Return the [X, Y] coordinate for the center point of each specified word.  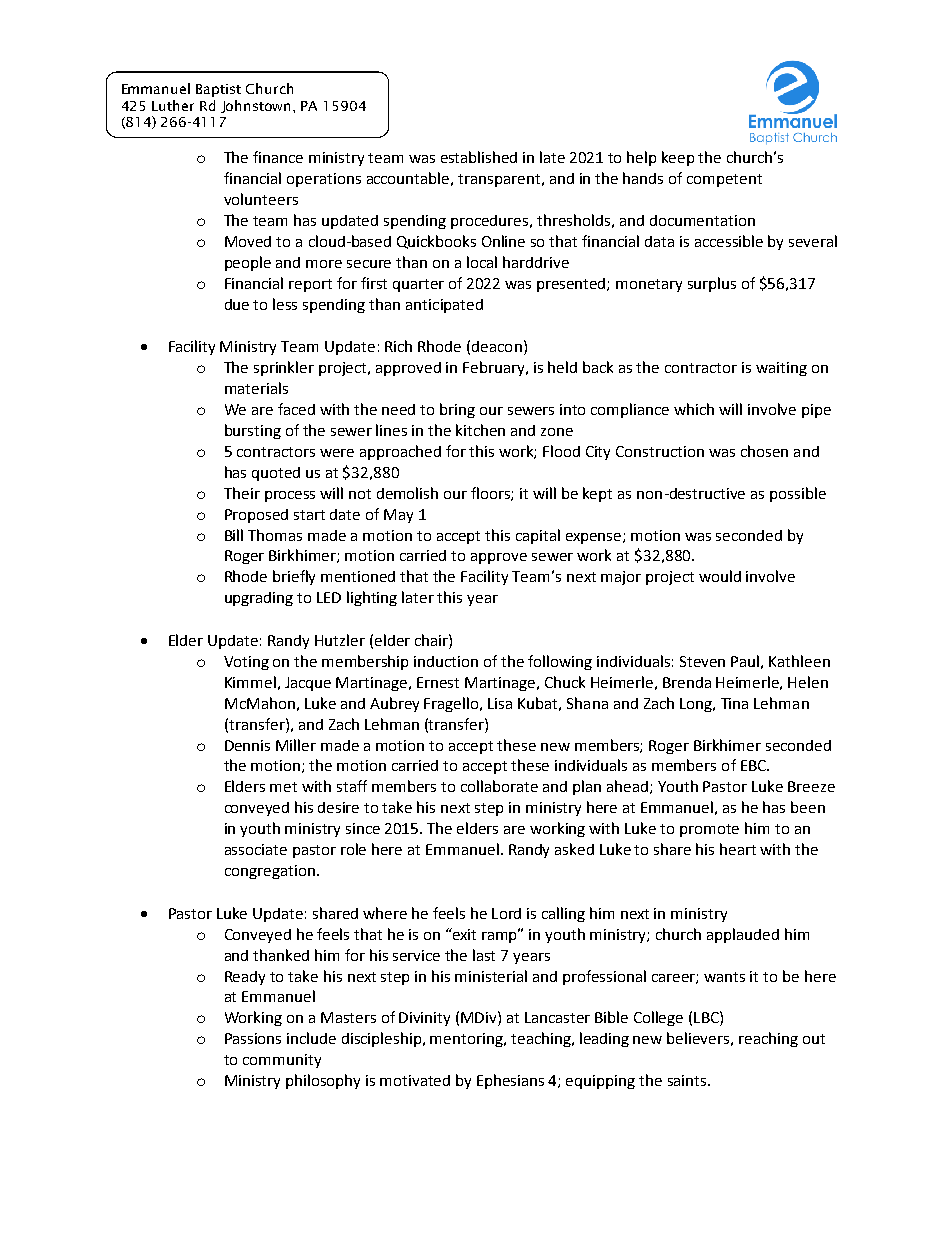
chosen [764, 451]
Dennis [247, 745]
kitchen [480, 430]
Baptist [218, 90]
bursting [253, 431]
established [479, 157]
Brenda [687, 682]
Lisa [500, 703]
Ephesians [510, 1081]
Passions [253, 1038]
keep [678, 158]
